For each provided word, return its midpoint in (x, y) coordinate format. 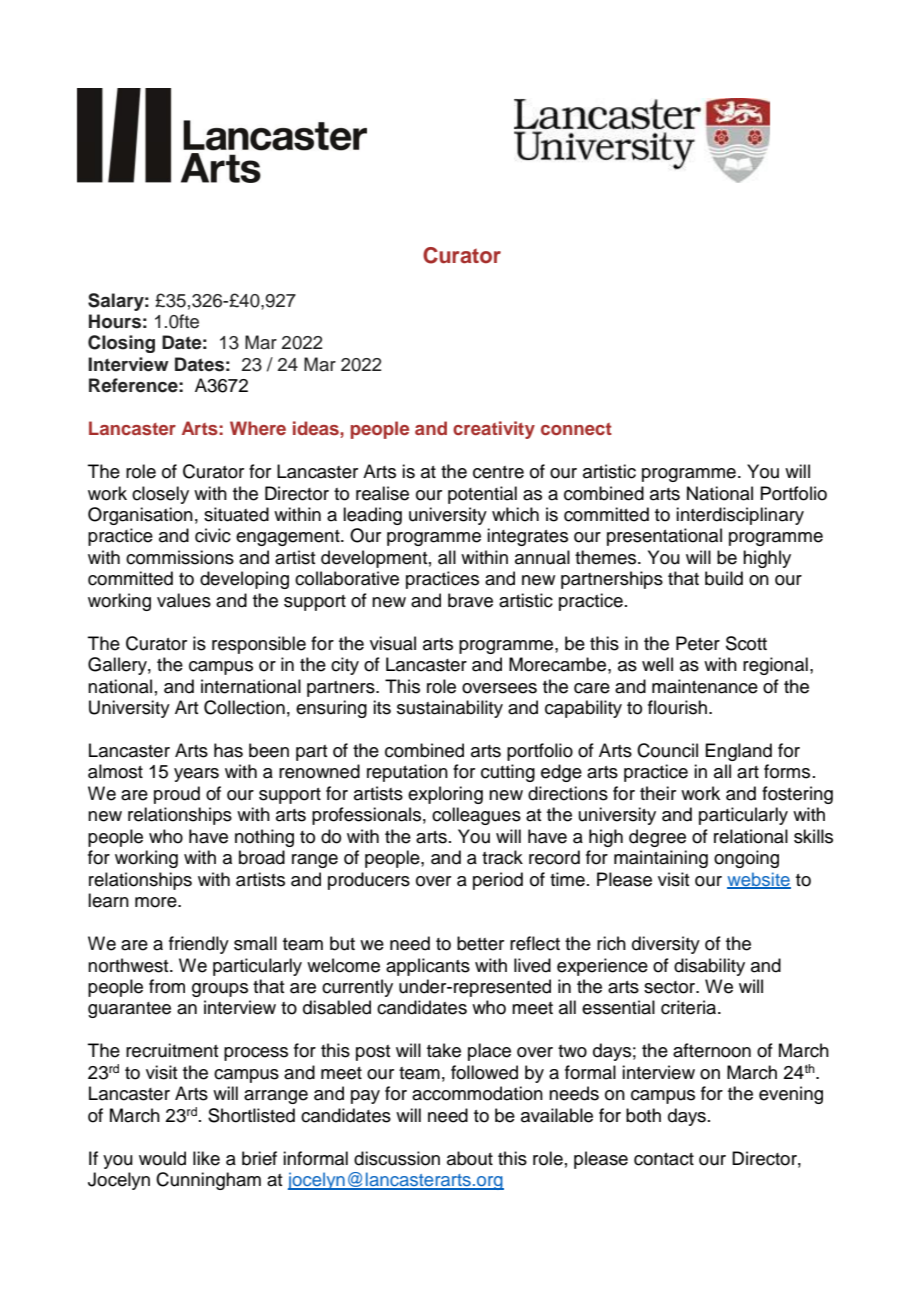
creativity (494, 430)
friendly (199, 945)
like (206, 1158)
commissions (180, 557)
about (470, 1158)
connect (576, 429)
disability (709, 967)
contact (664, 1159)
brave (470, 600)
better (480, 943)
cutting (508, 773)
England (738, 752)
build (724, 578)
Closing (121, 344)
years (196, 775)
